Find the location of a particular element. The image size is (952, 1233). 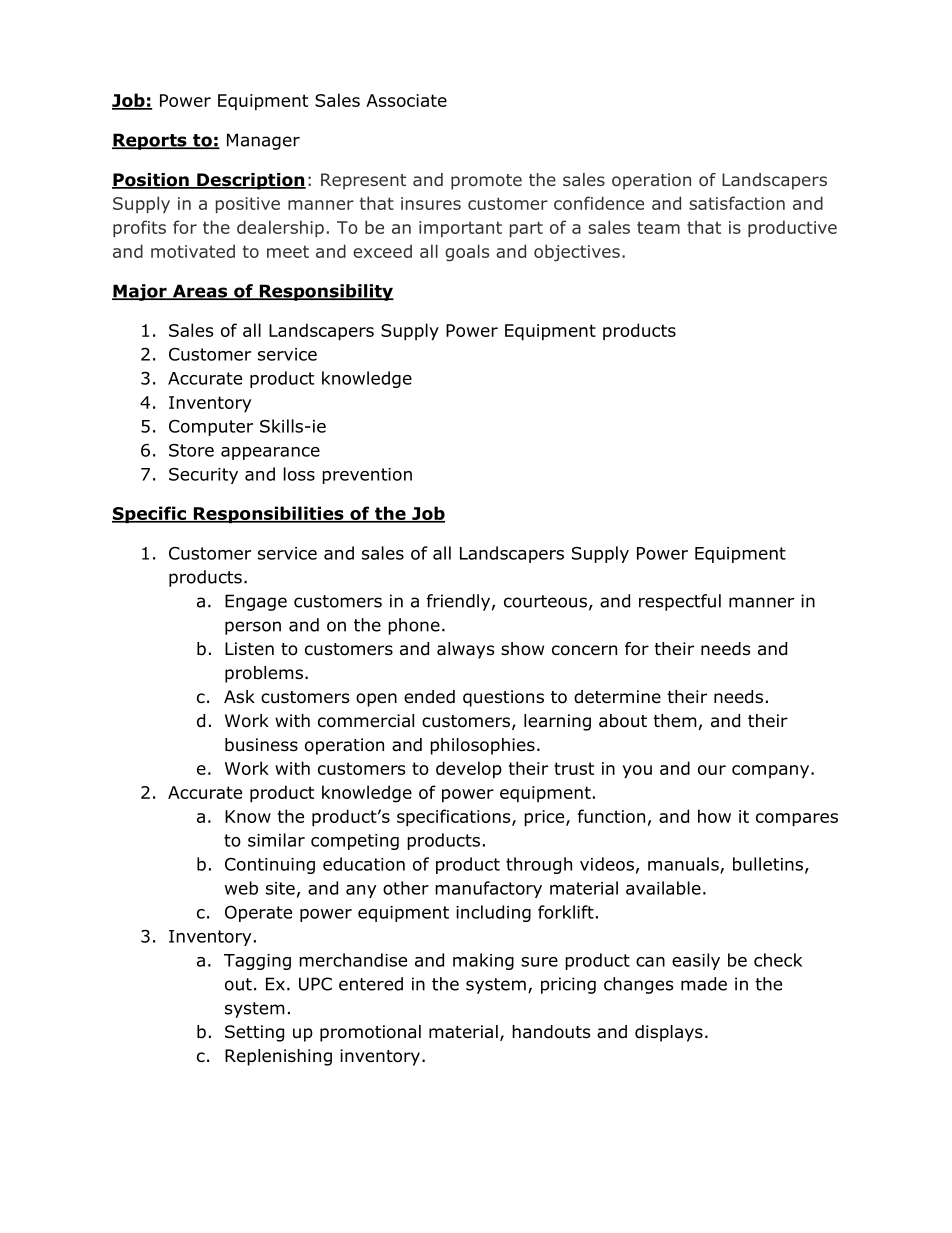

courteous is located at coordinates (545, 601).
